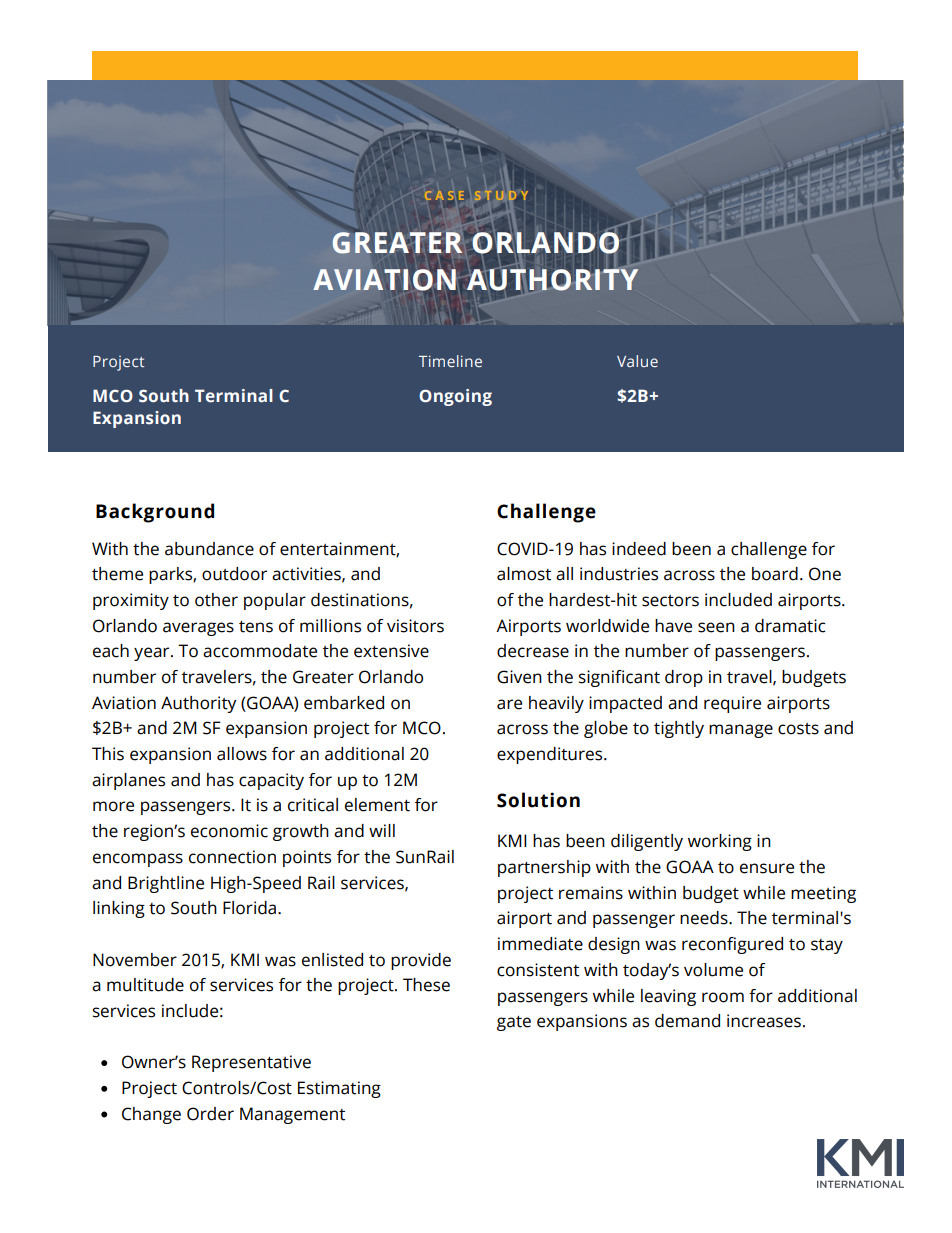  Describe the element at coordinates (155, 513) in the screenshot. I see `Background` at that location.
